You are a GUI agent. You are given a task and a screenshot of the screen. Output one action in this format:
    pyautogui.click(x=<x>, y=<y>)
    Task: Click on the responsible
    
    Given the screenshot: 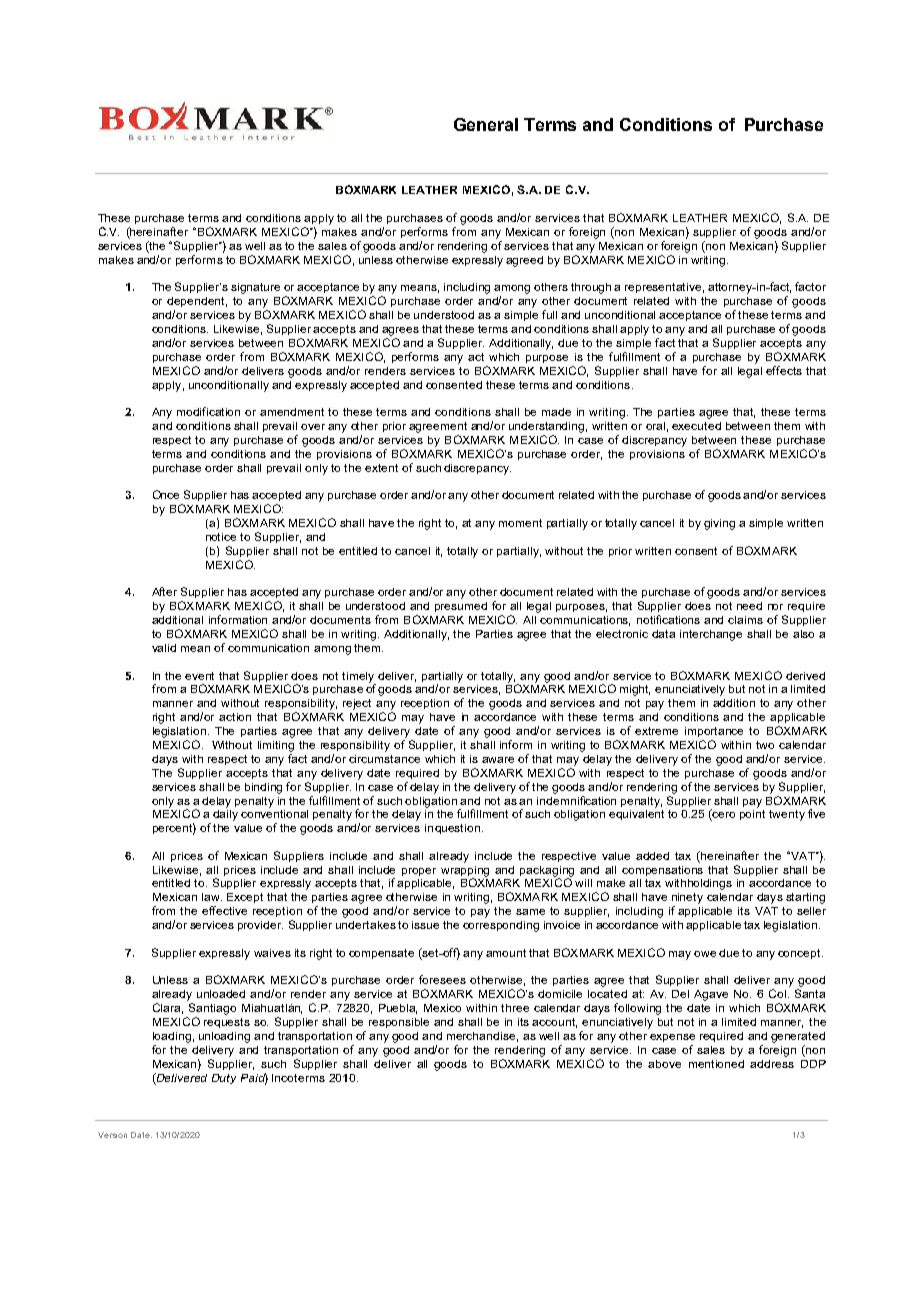 What is the action you would take?
    pyautogui.click(x=399, y=1023)
